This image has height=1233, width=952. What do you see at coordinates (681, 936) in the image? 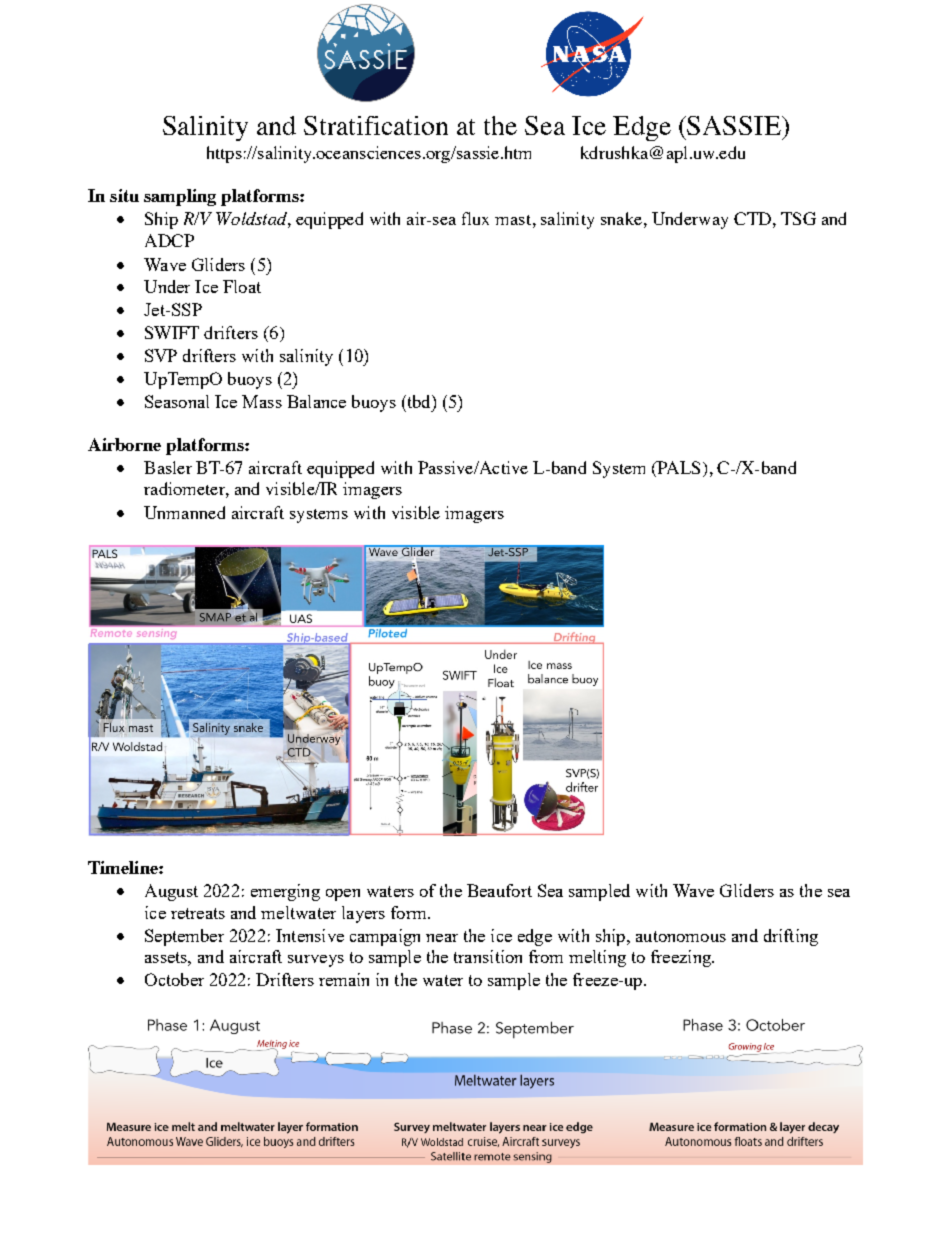
I see `autonomous` at bounding box center [681, 936].
